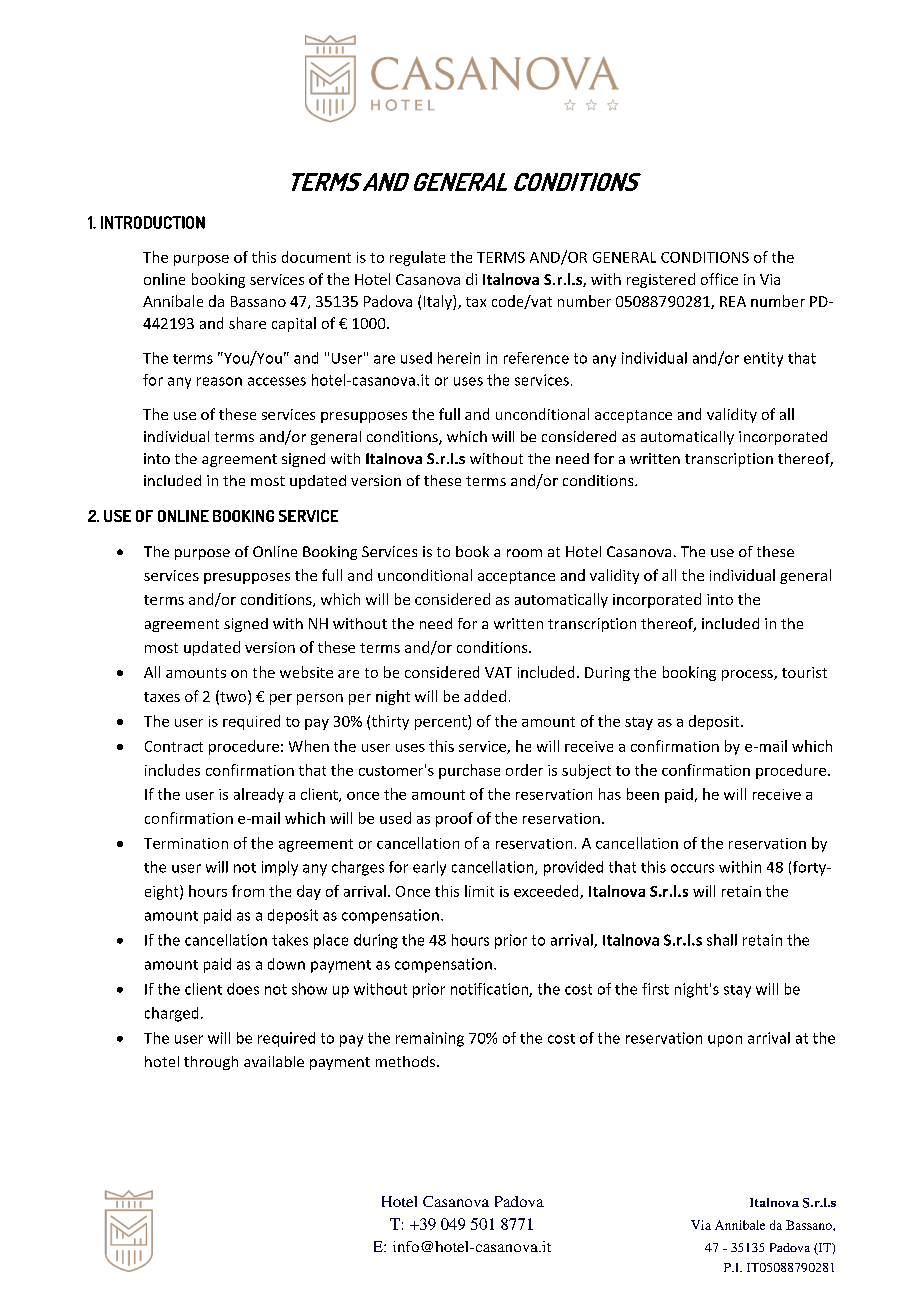 The image size is (924, 1308). Describe the element at coordinates (259, 795) in the image. I see `already` at that location.
